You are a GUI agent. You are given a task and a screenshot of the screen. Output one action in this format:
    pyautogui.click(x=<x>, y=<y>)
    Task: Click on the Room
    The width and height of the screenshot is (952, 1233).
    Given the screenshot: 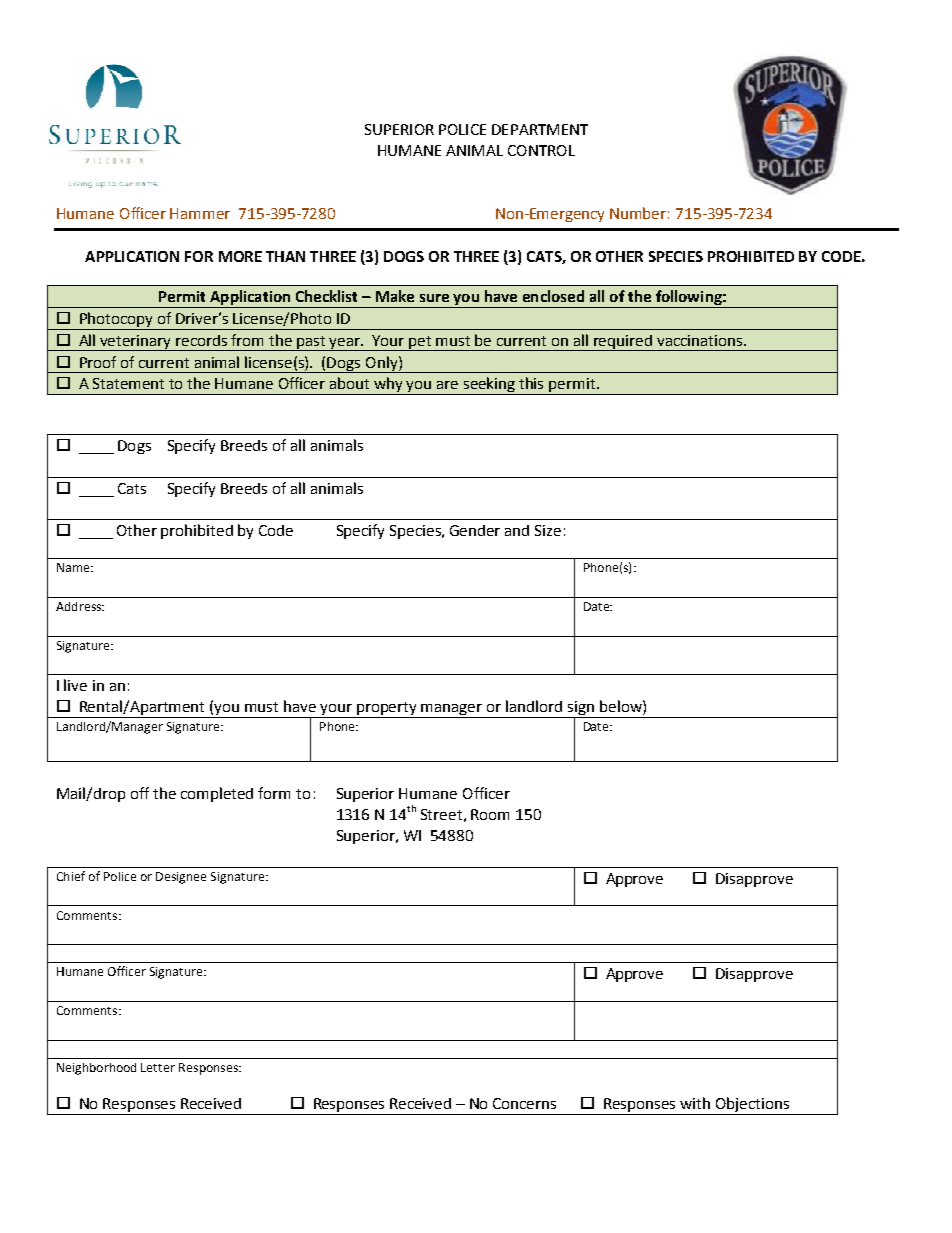 What is the action you would take?
    pyautogui.click(x=490, y=814)
